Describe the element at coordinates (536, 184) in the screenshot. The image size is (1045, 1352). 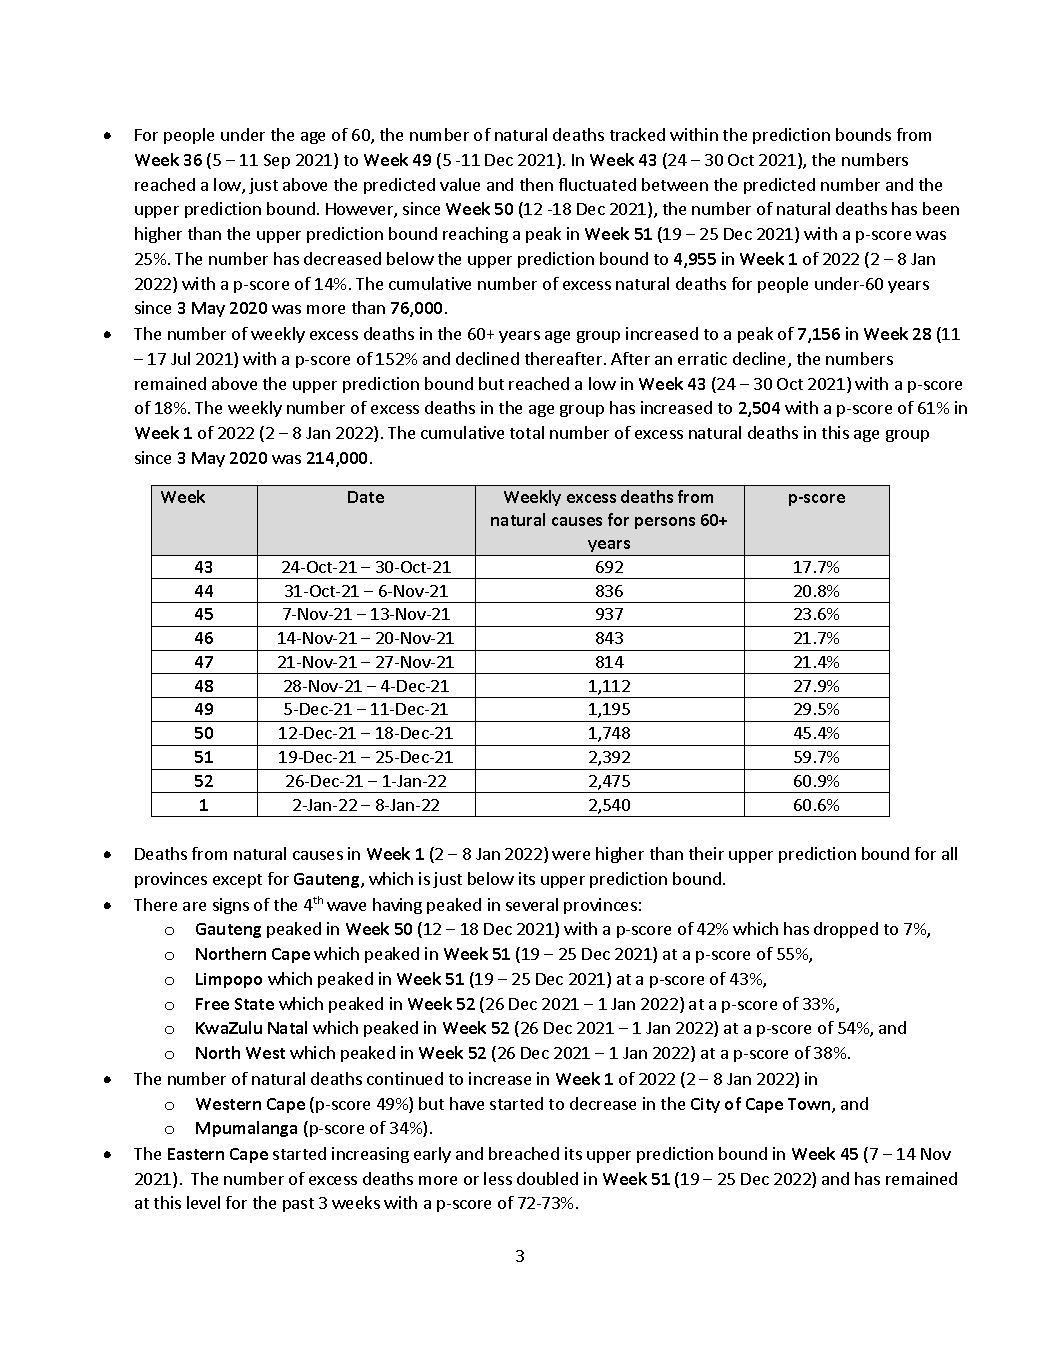
I see `then` at that location.
